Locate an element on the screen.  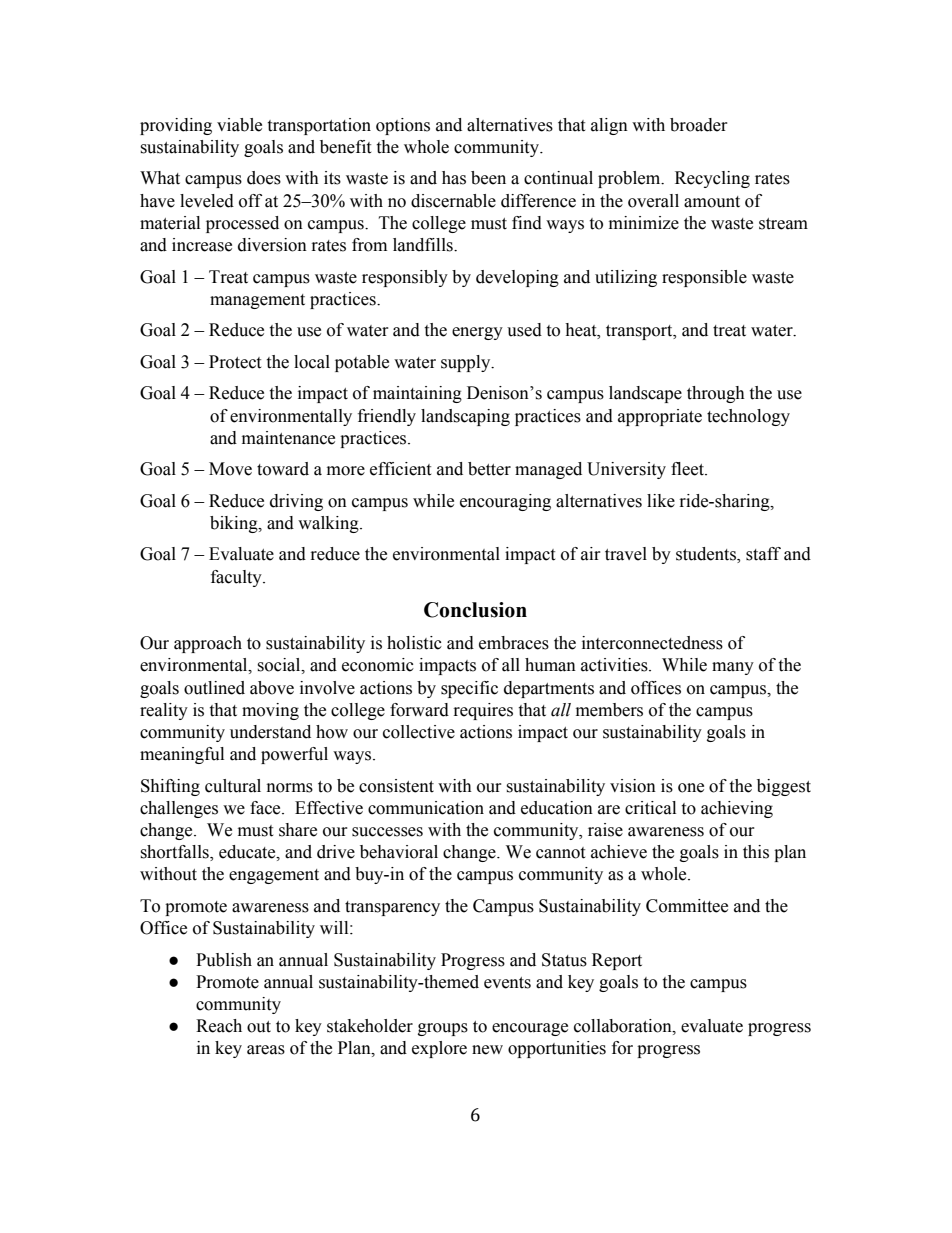
supply is located at coordinates (467, 363).
